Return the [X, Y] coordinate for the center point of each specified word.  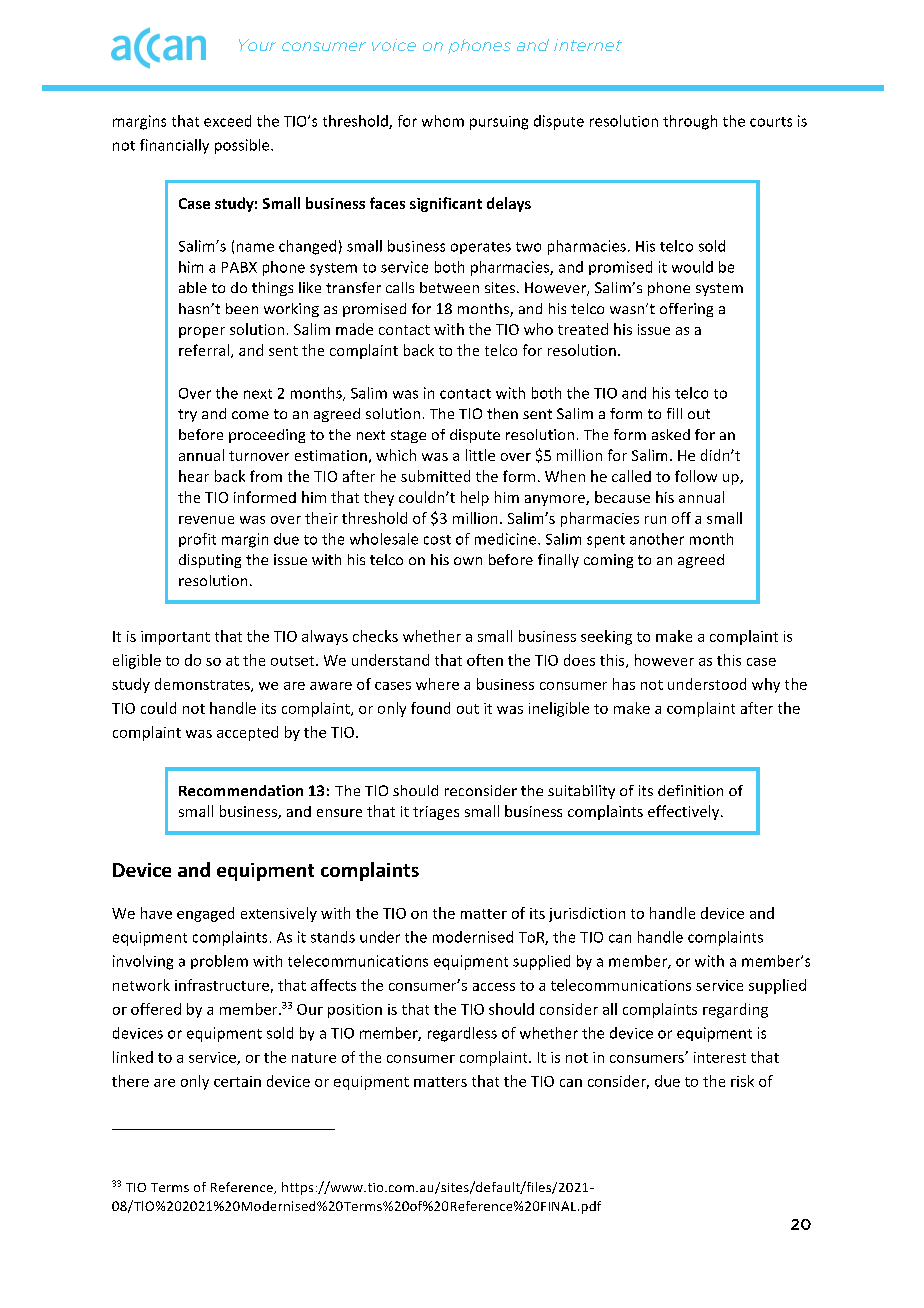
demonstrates [203, 685]
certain [237, 1081]
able [193, 287]
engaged [205, 914]
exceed [227, 121]
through [690, 122]
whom [443, 121]
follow [696, 476]
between [449, 287]
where [437, 684]
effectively [685, 812]
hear [194, 476]
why [766, 685]
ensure [339, 813]
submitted [435, 476]
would [692, 267]
